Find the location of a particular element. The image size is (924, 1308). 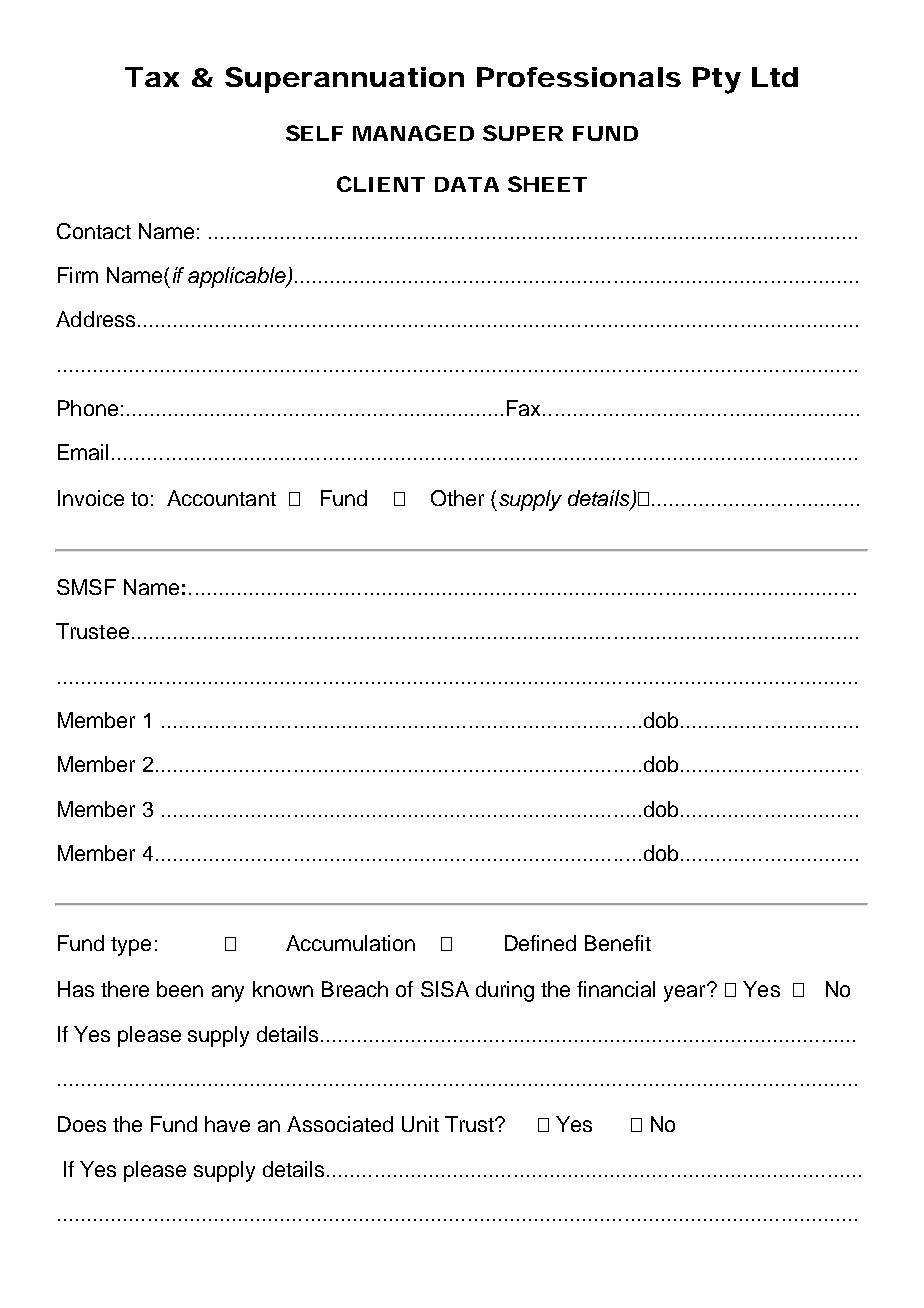

Other is located at coordinates (457, 498).
